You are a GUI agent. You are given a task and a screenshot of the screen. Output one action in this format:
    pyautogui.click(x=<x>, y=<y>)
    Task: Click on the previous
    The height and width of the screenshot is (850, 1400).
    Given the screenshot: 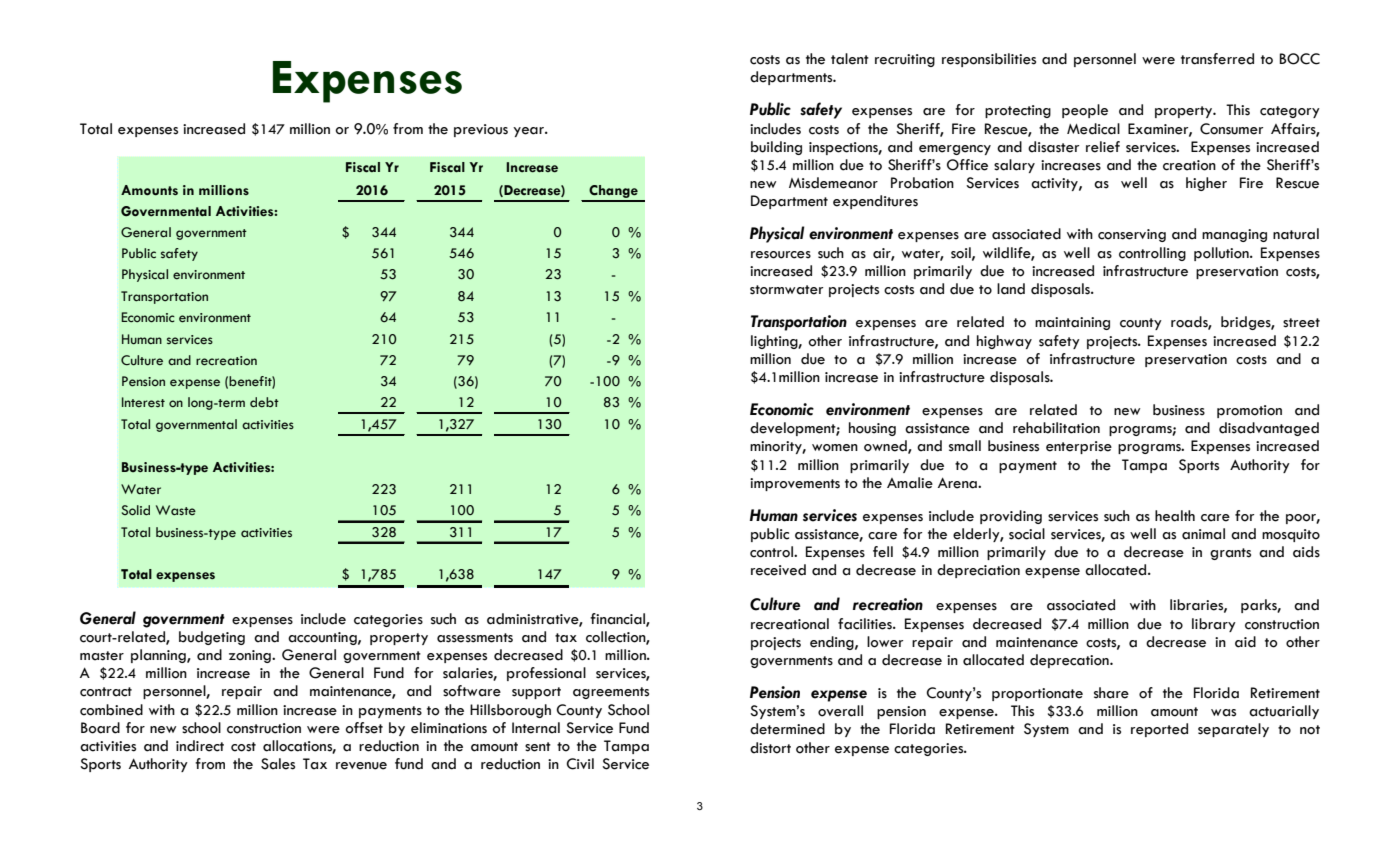 What is the action you would take?
    pyautogui.click(x=481, y=130)
